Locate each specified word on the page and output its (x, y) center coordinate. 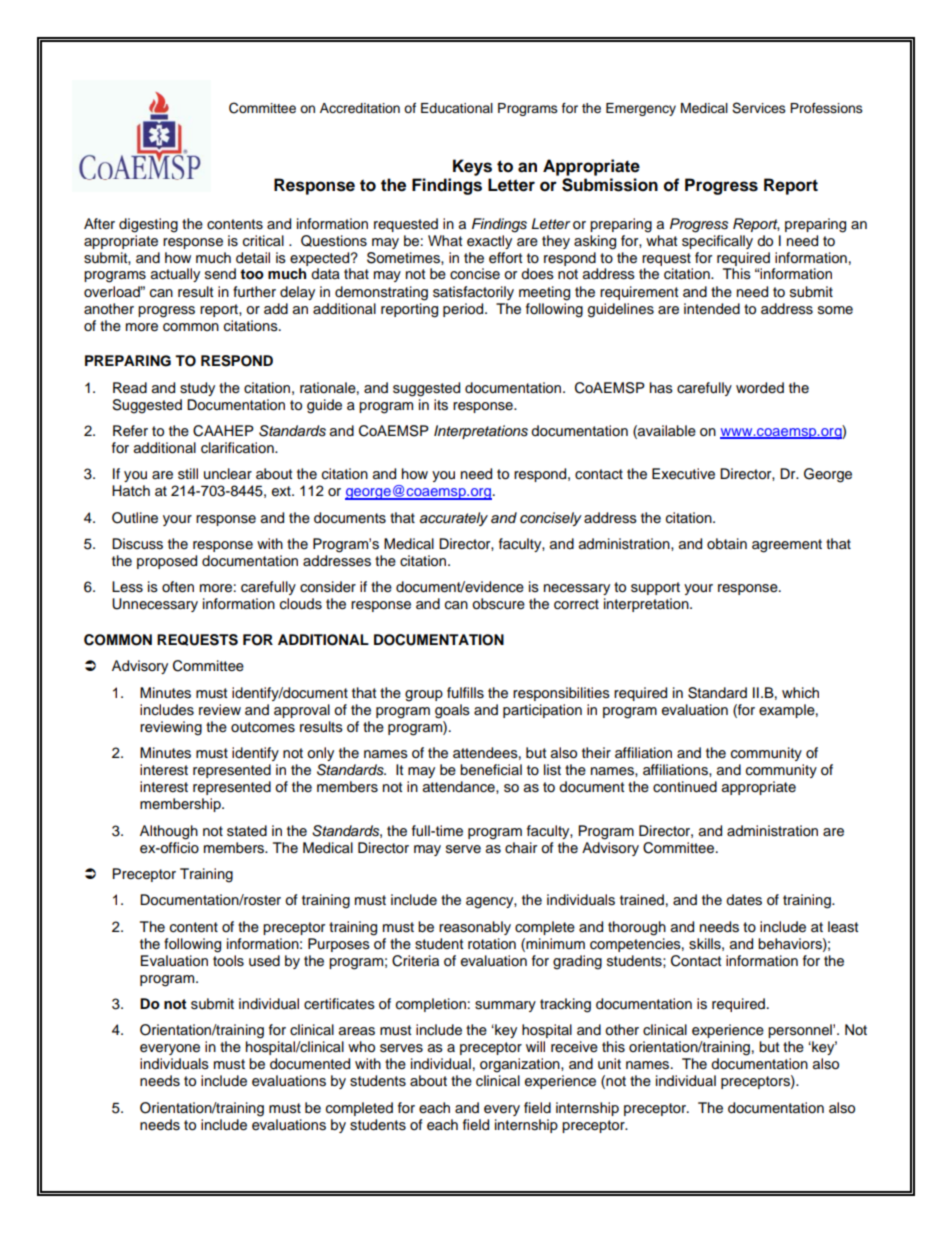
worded (760, 388)
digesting (148, 225)
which (800, 693)
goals (452, 711)
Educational (457, 108)
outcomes (263, 727)
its (441, 405)
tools (228, 961)
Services (759, 108)
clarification (238, 448)
